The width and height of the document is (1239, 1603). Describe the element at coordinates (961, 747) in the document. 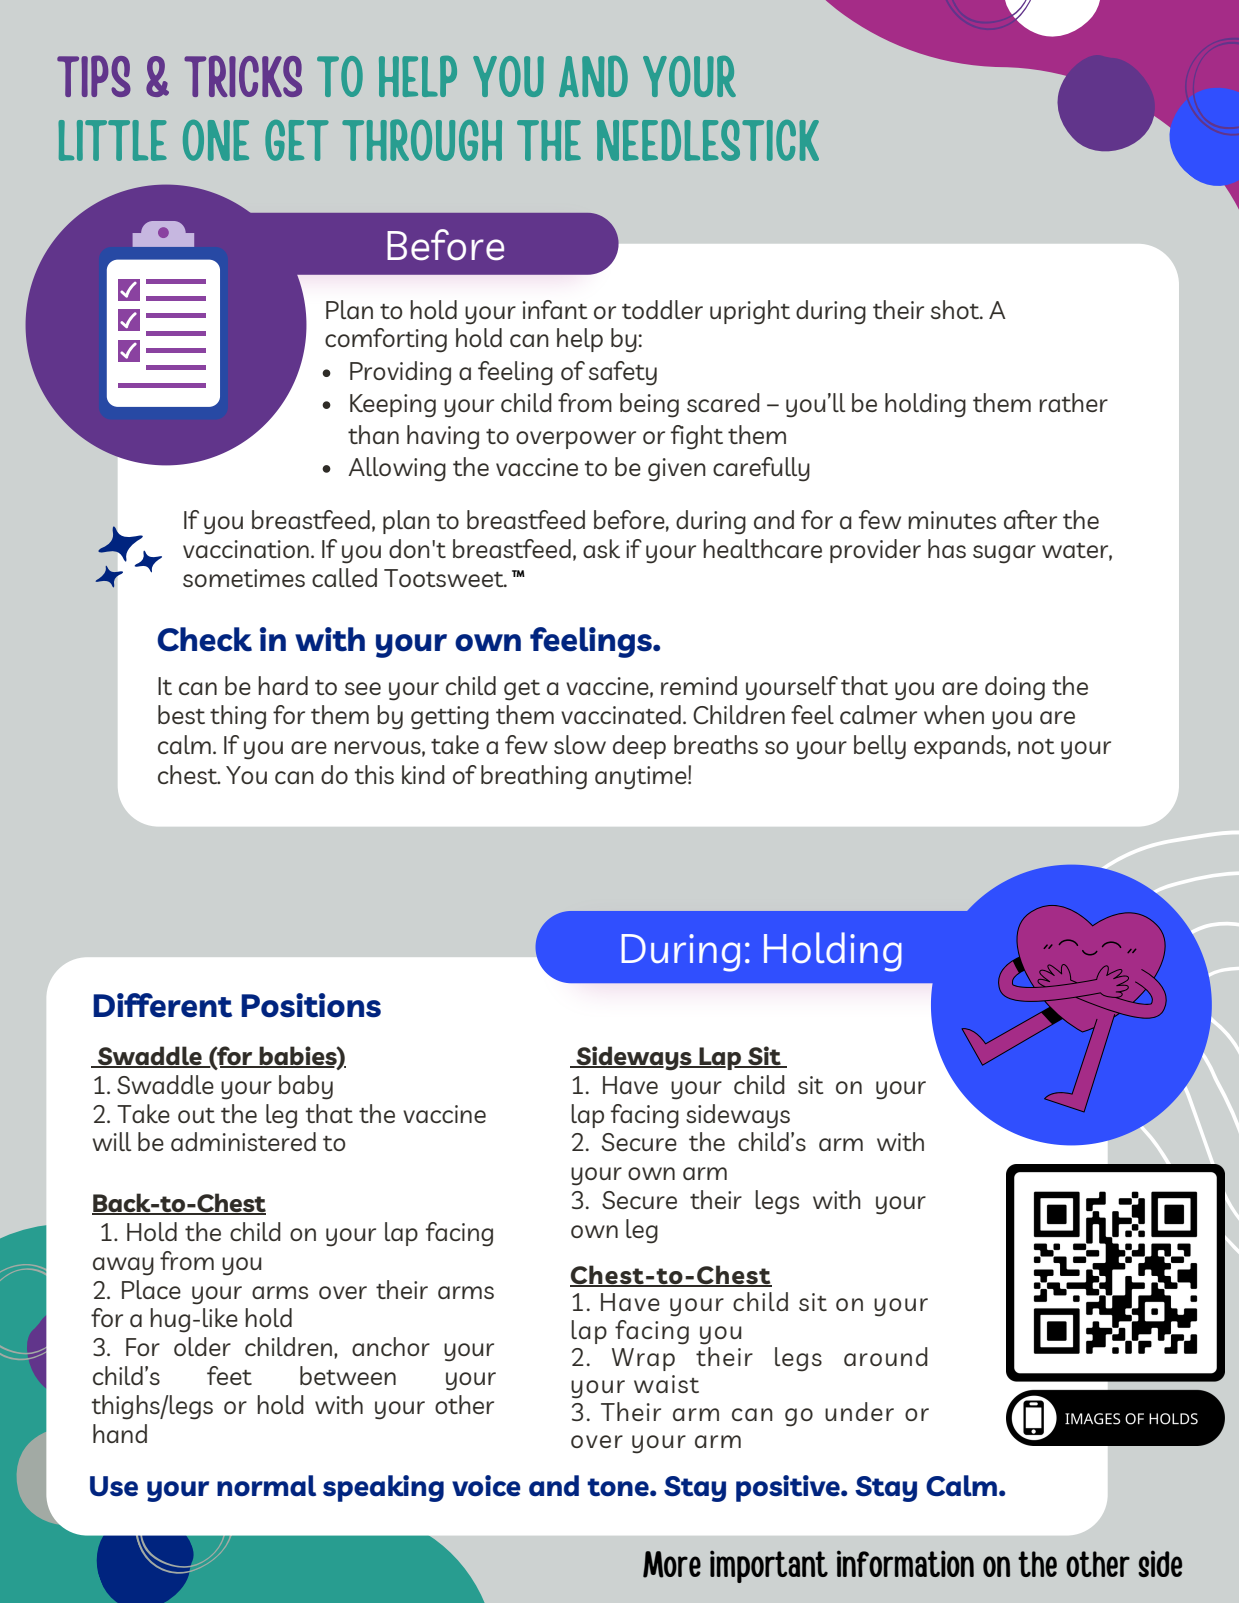

I see `expands` at that location.
